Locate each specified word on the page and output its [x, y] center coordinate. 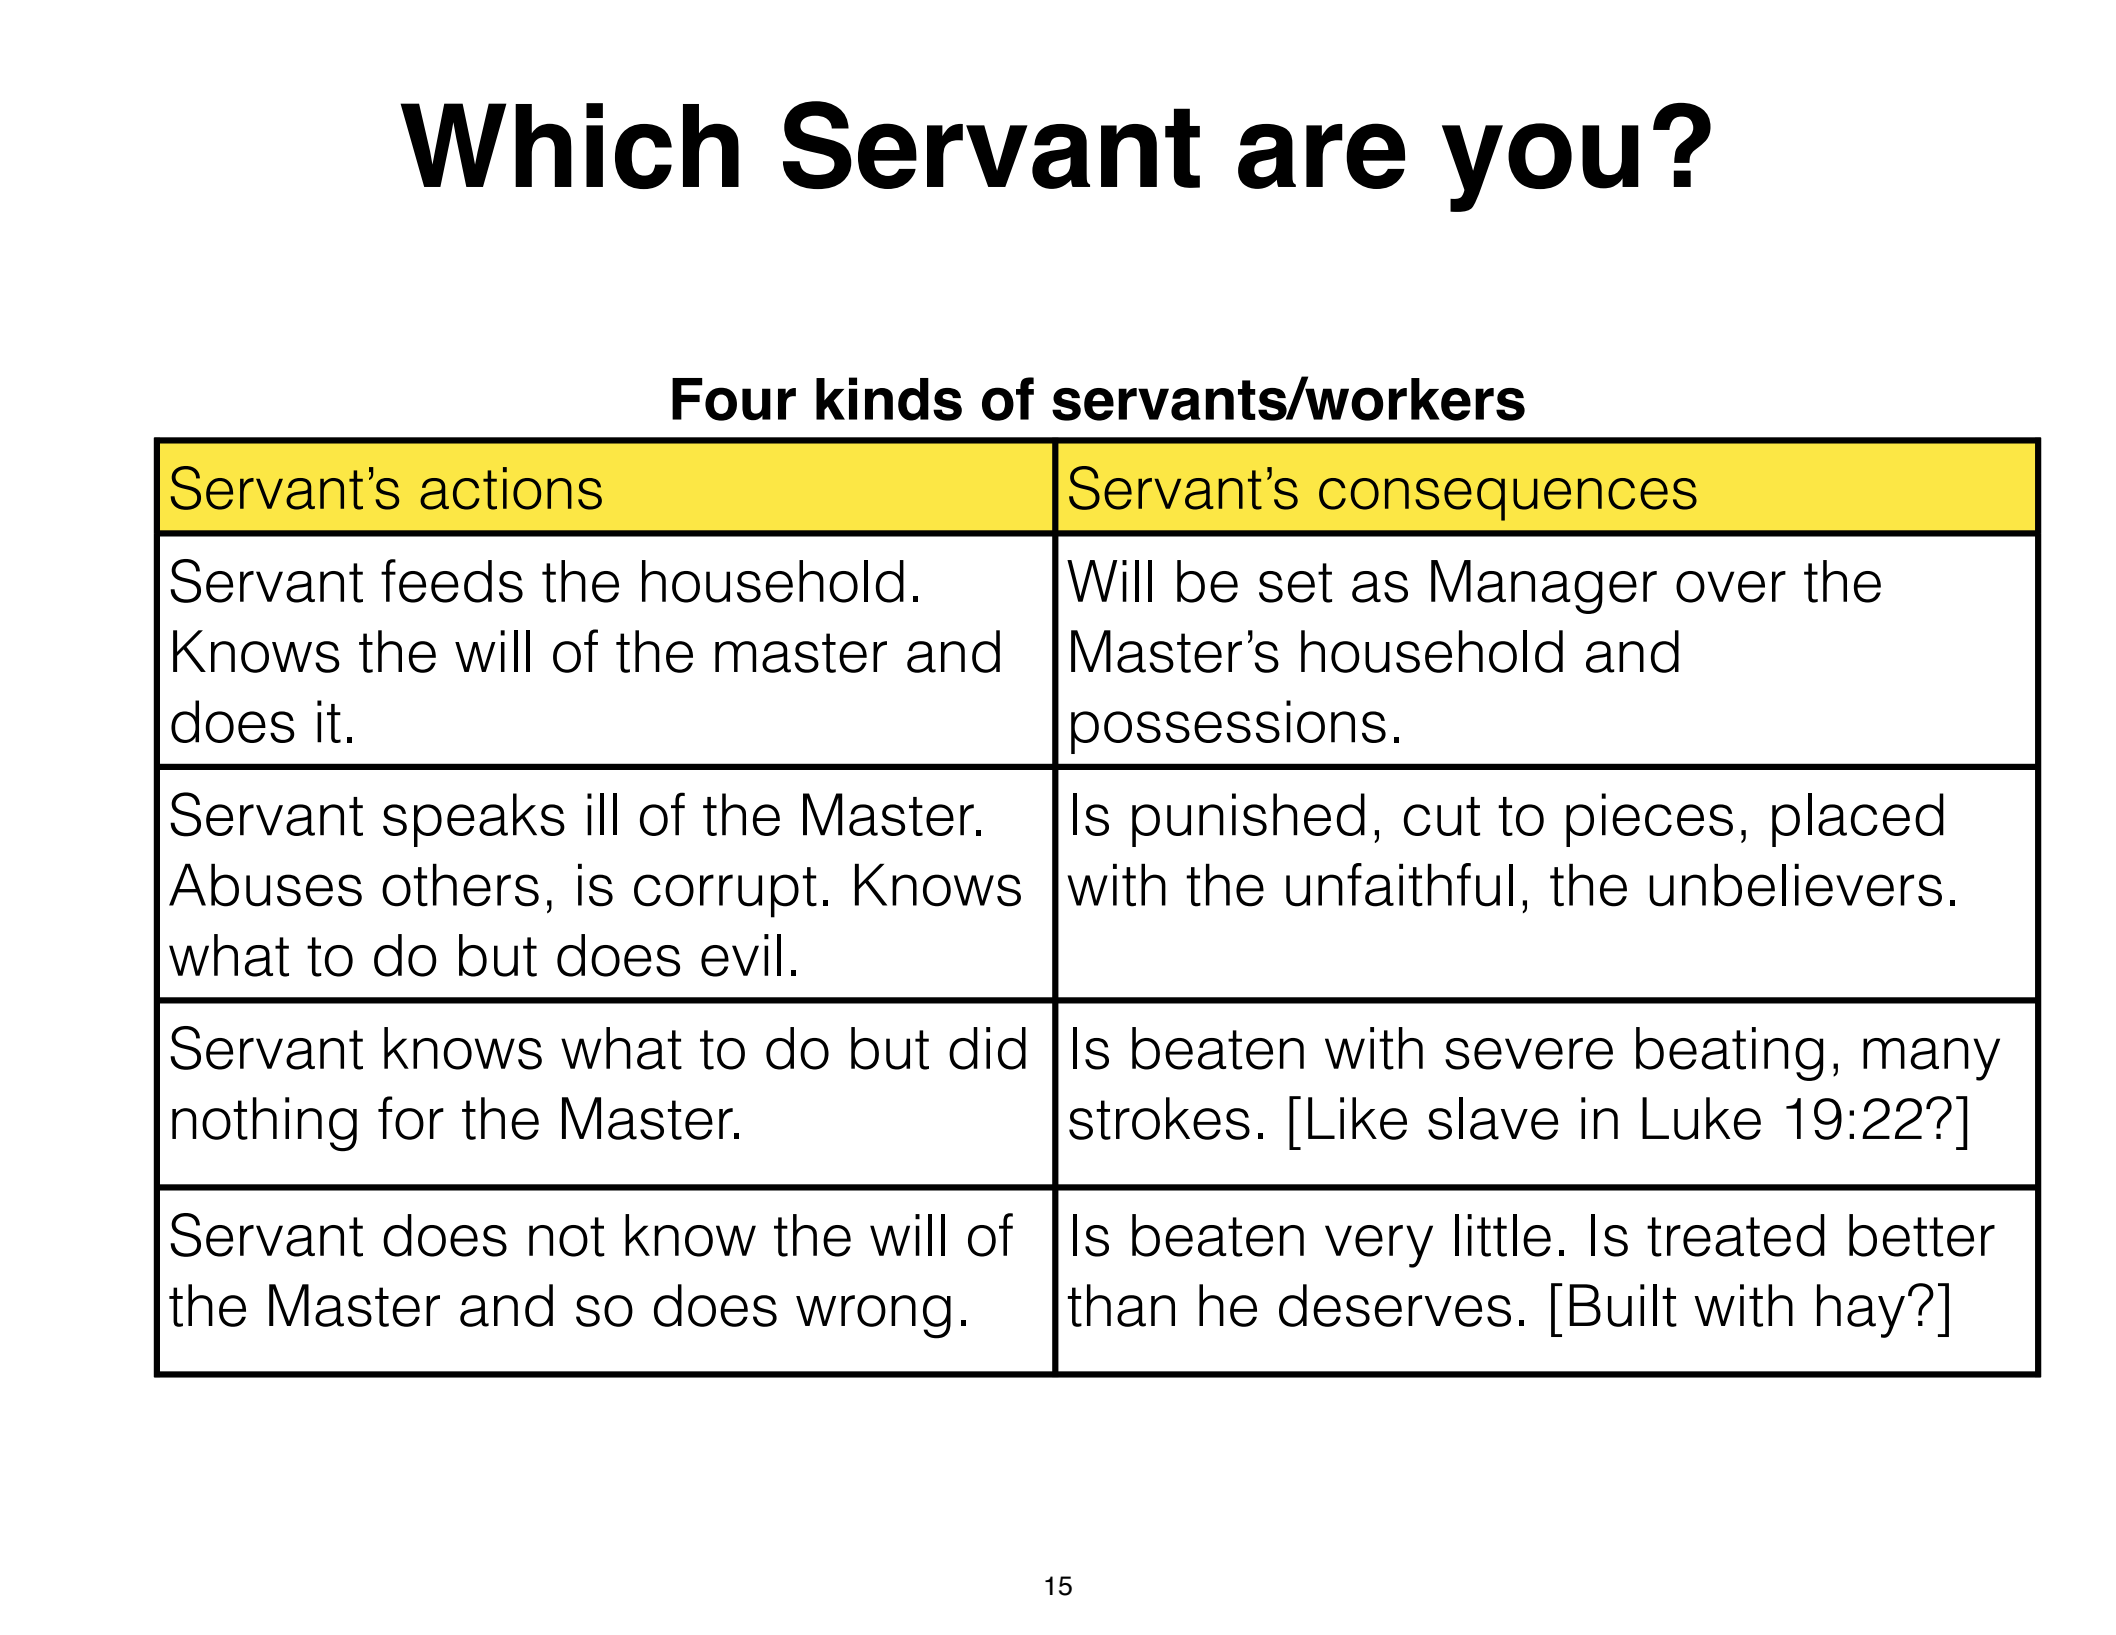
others [460, 885]
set [1295, 583]
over [1731, 587]
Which [569, 146]
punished [1248, 820]
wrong [873, 1317]
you [1540, 167]
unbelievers [1795, 885]
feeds [452, 581]
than [1121, 1305]
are [1321, 156]
